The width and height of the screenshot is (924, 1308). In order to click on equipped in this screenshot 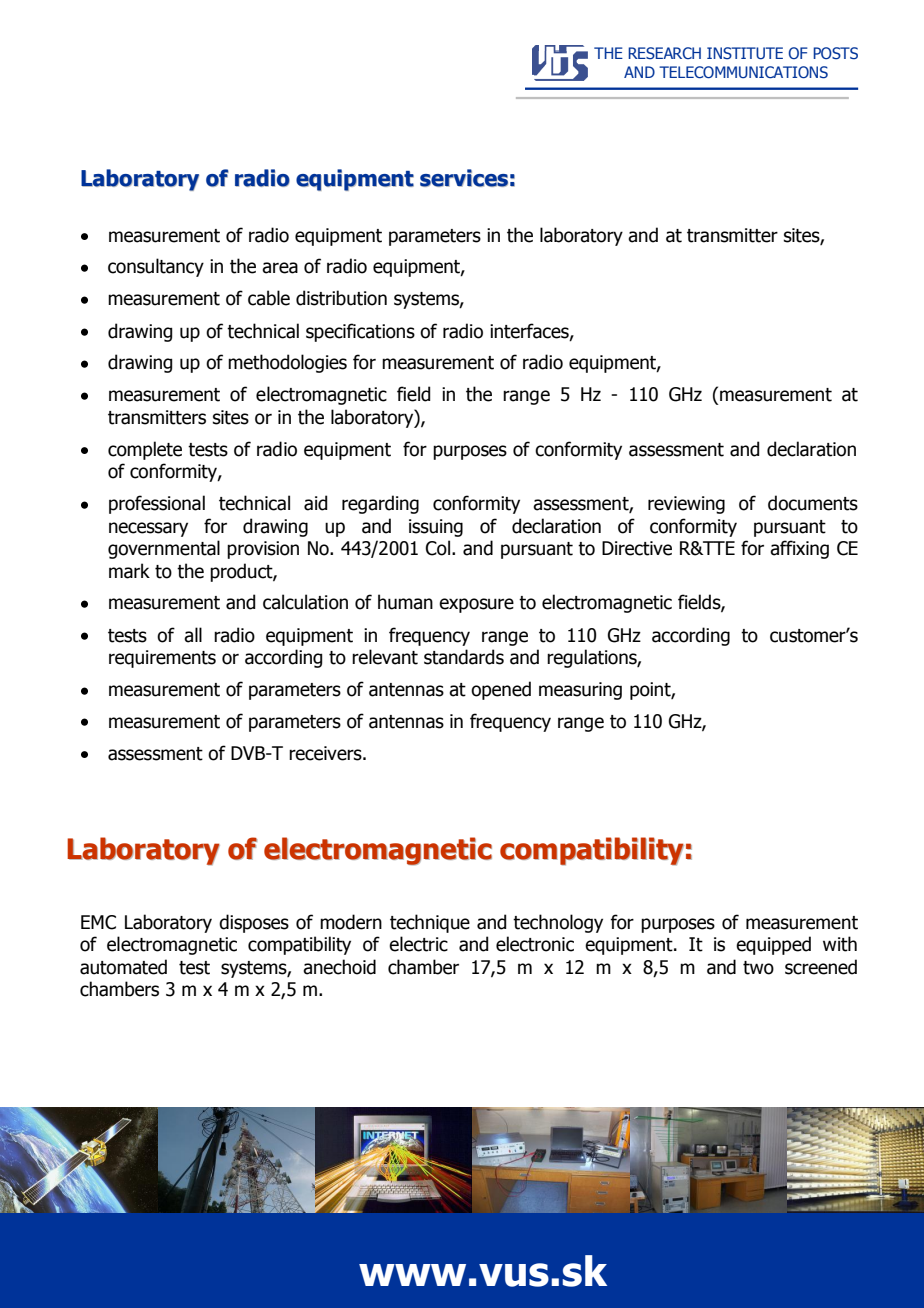, I will do `click(773, 945)`.
